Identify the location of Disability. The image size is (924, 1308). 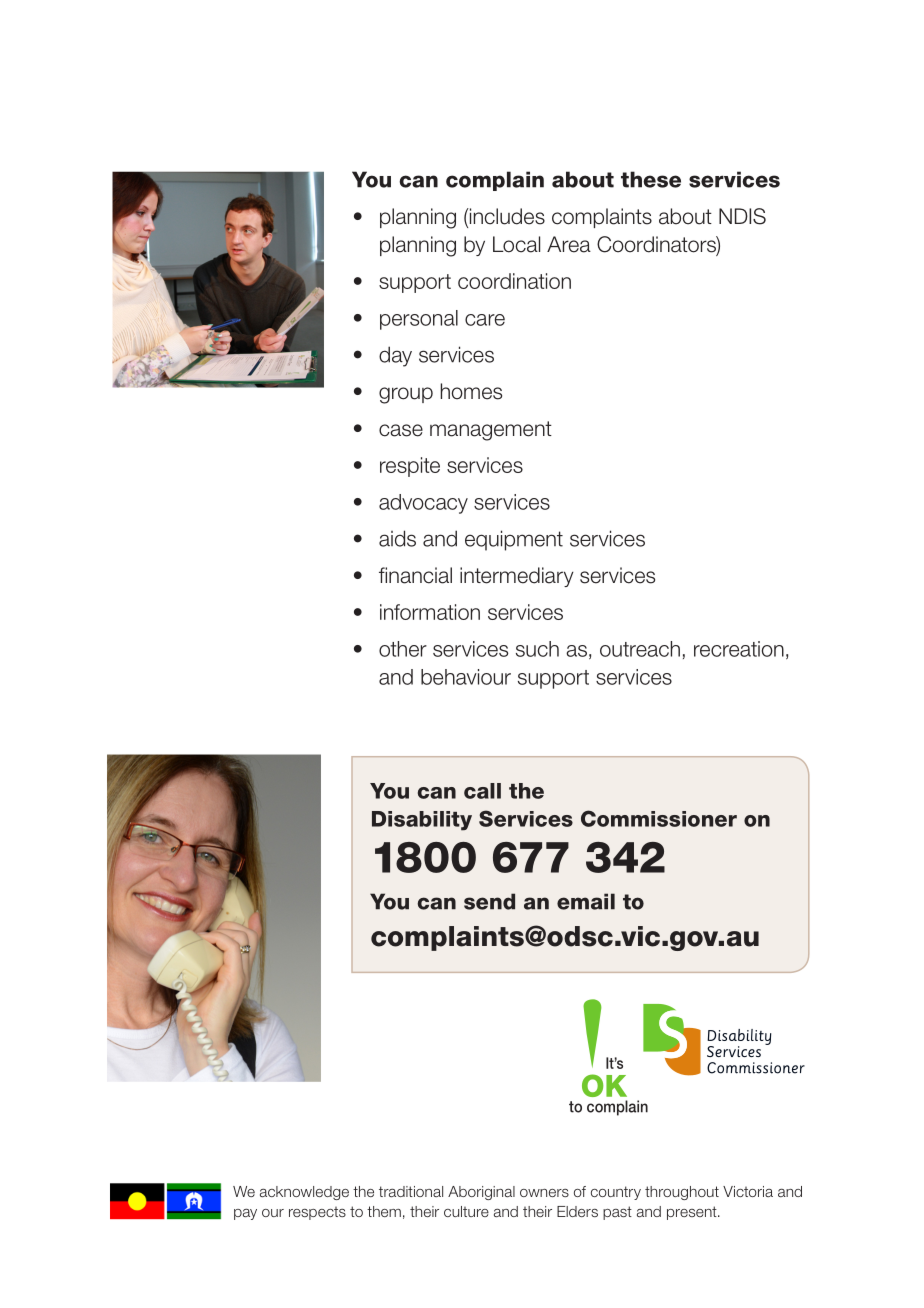
(422, 821).
